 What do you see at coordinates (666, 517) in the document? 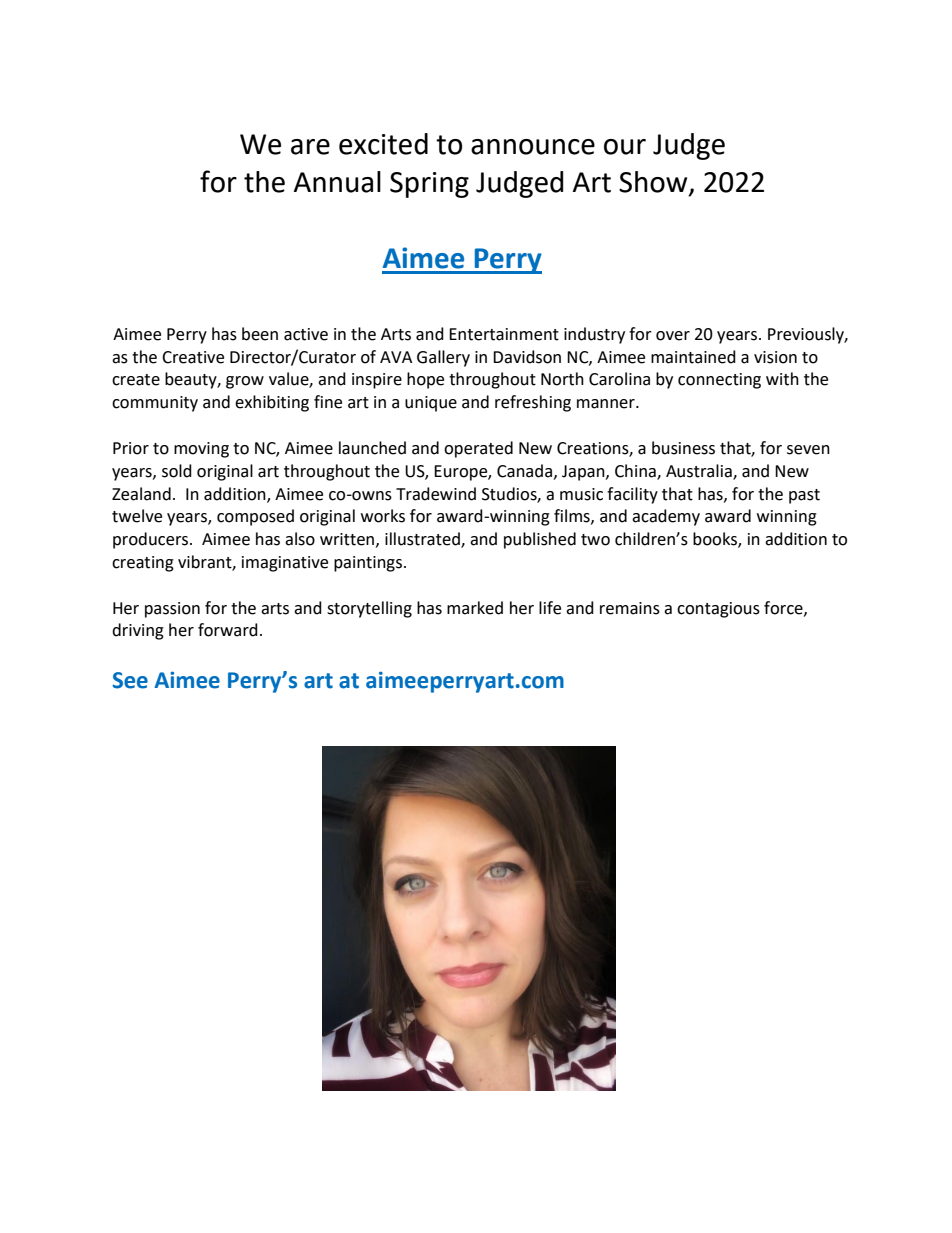
I see `academy` at bounding box center [666, 517].
